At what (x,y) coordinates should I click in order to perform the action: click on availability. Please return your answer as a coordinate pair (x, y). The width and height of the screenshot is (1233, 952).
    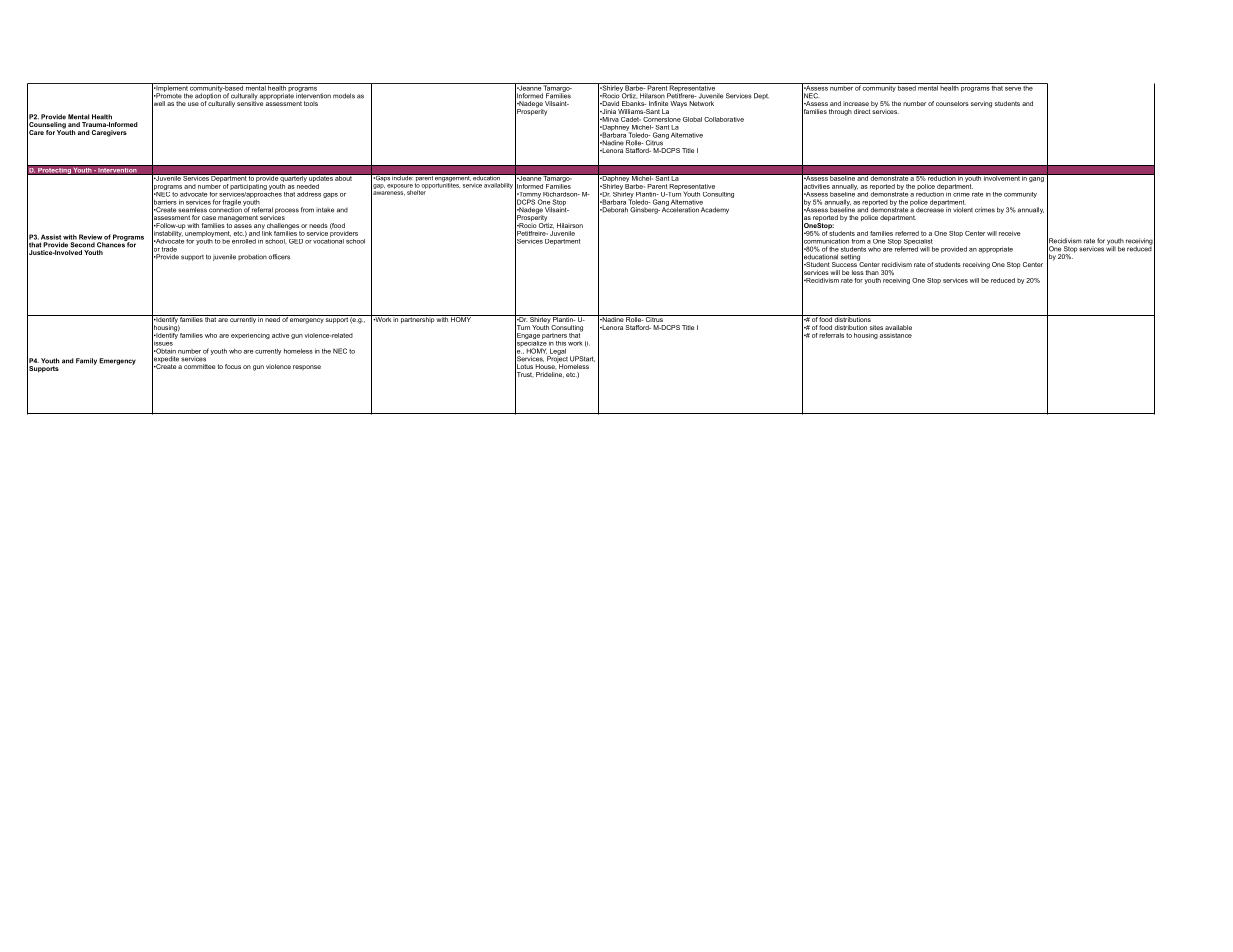
    Looking at the image, I should click on (498, 186).
